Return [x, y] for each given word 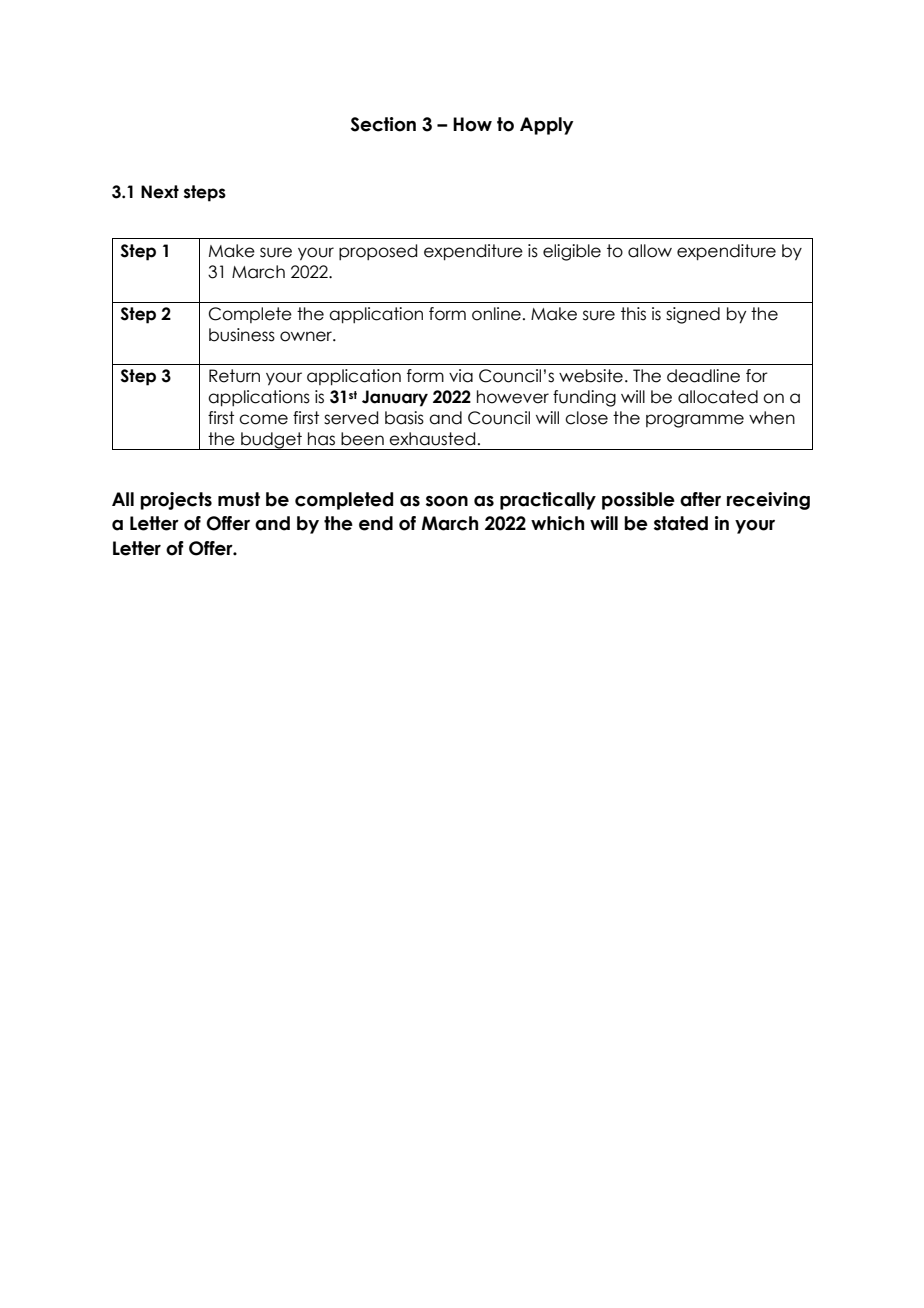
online [496, 314]
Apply [547, 126]
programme [695, 421]
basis [404, 418]
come [263, 419]
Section [383, 124]
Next [160, 192]
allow [650, 251]
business [242, 335]
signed [693, 315]
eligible [572, 252]
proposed [378, 252]
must [239, 499]
